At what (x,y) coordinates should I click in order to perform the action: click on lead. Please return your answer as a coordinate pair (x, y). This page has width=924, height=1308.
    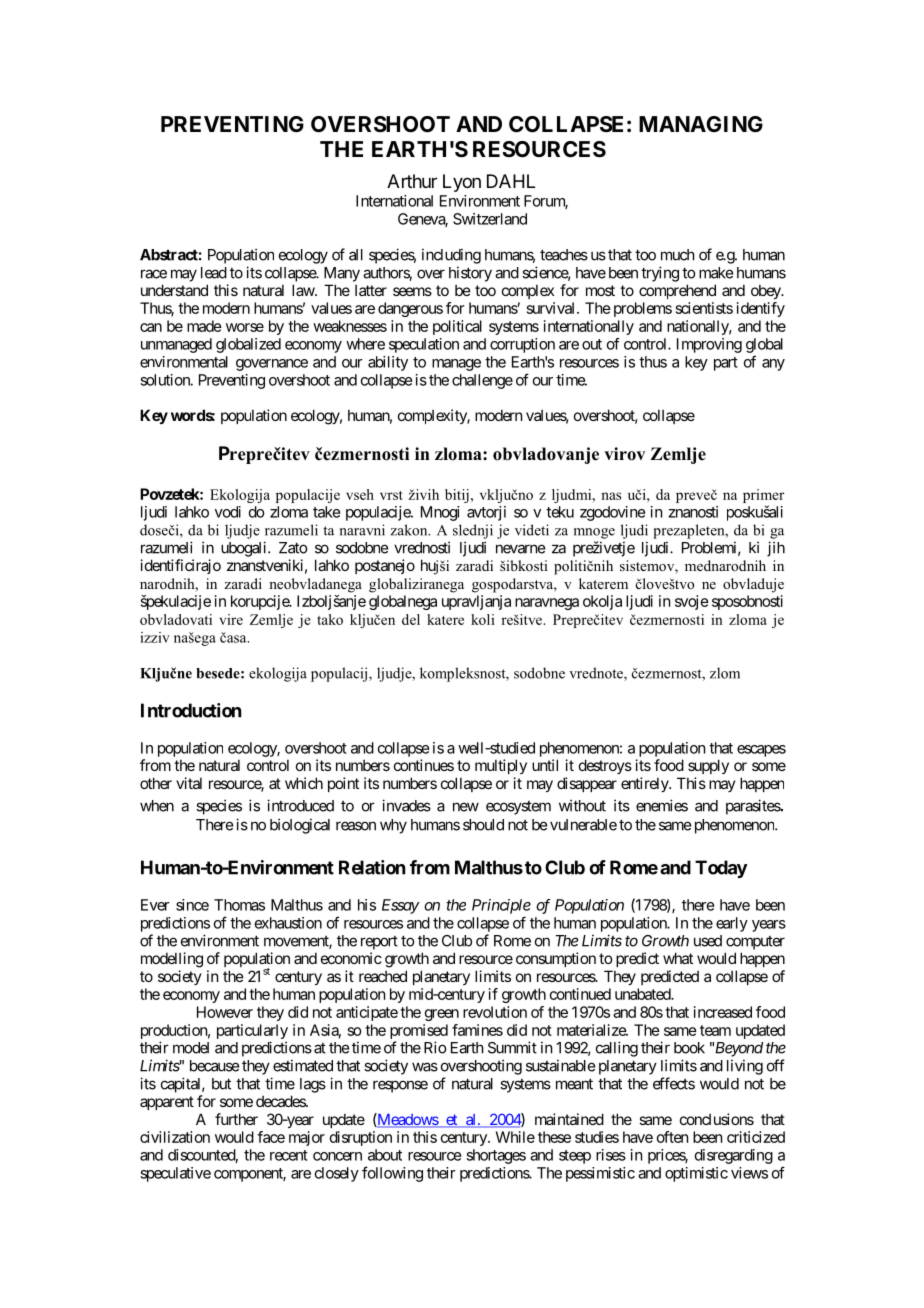
    Looking at the image, I should click on (214, 273).
